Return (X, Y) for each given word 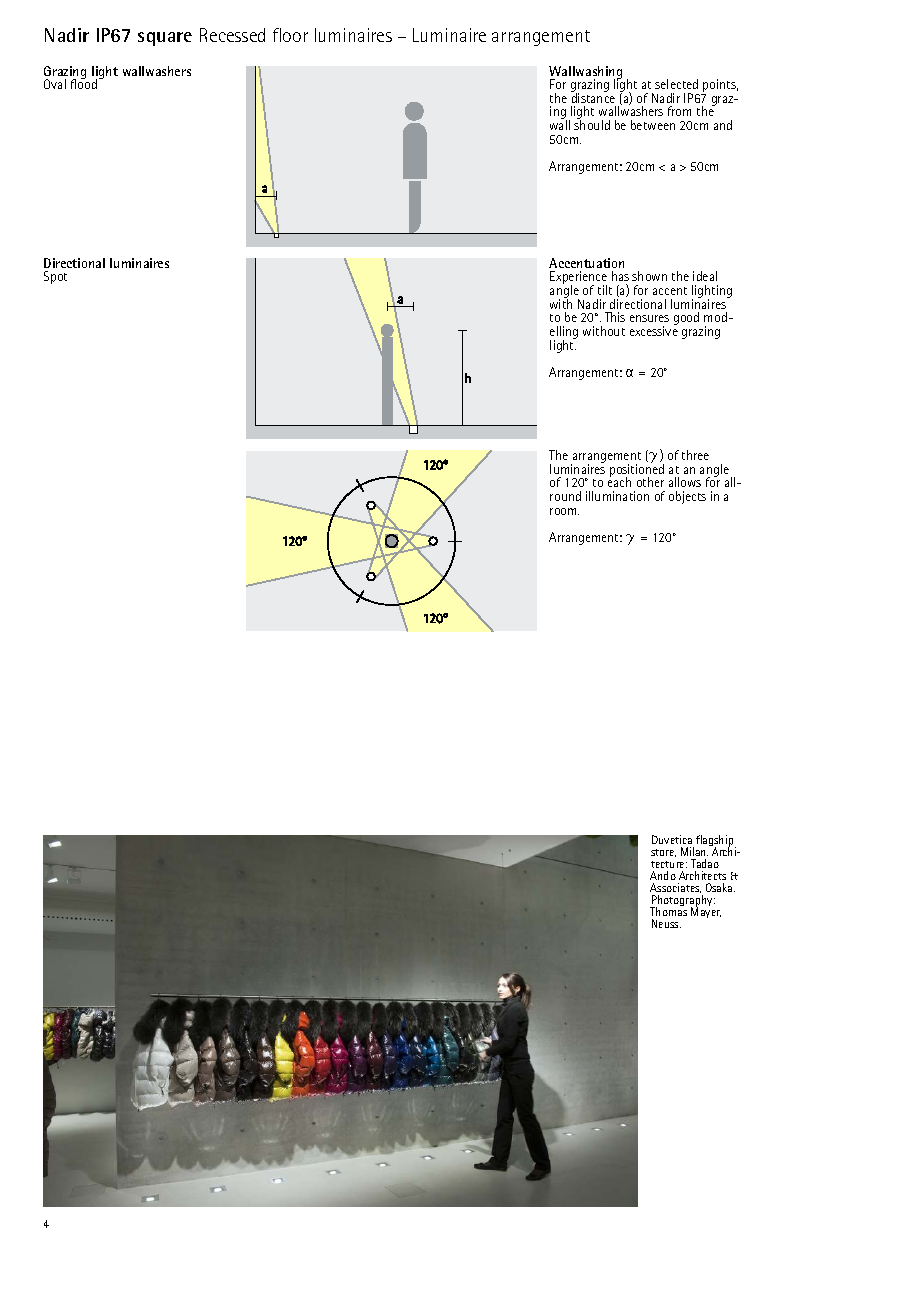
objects (687, 497)
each (619, 481)
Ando (663, 875)
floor (290, 35)
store (663, 853)
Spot (55, 277)
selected (676, 84)
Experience (578, 279)
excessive (654, 331)
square (165, 39)
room (564, 511)
